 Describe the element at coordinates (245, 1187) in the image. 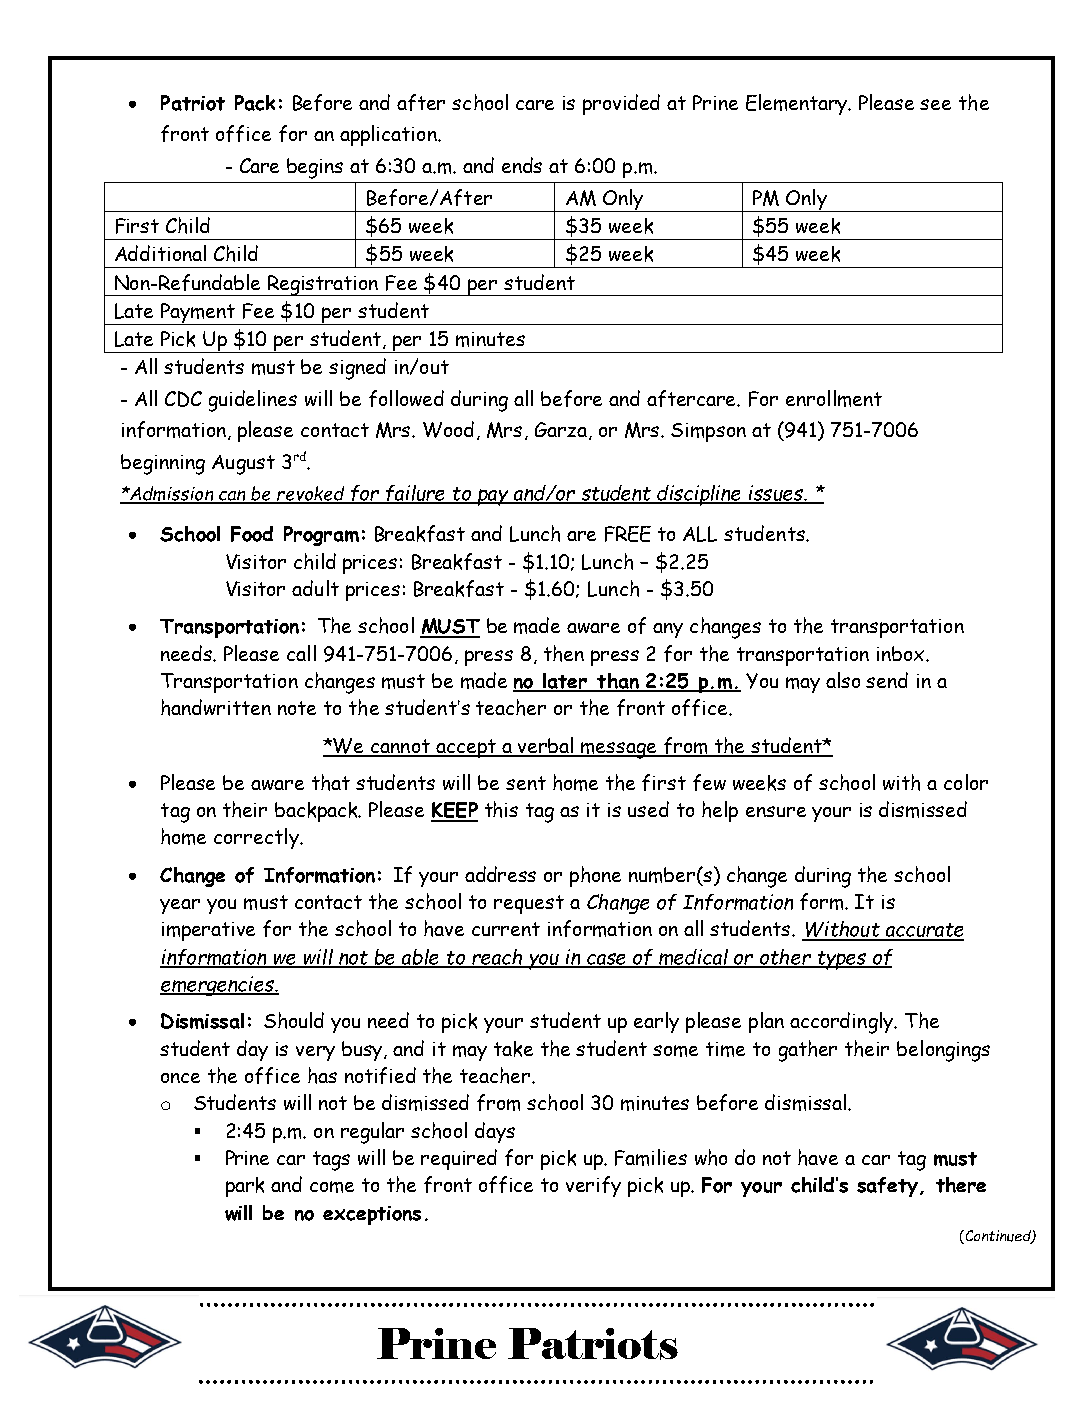

I see `park` at that location.
